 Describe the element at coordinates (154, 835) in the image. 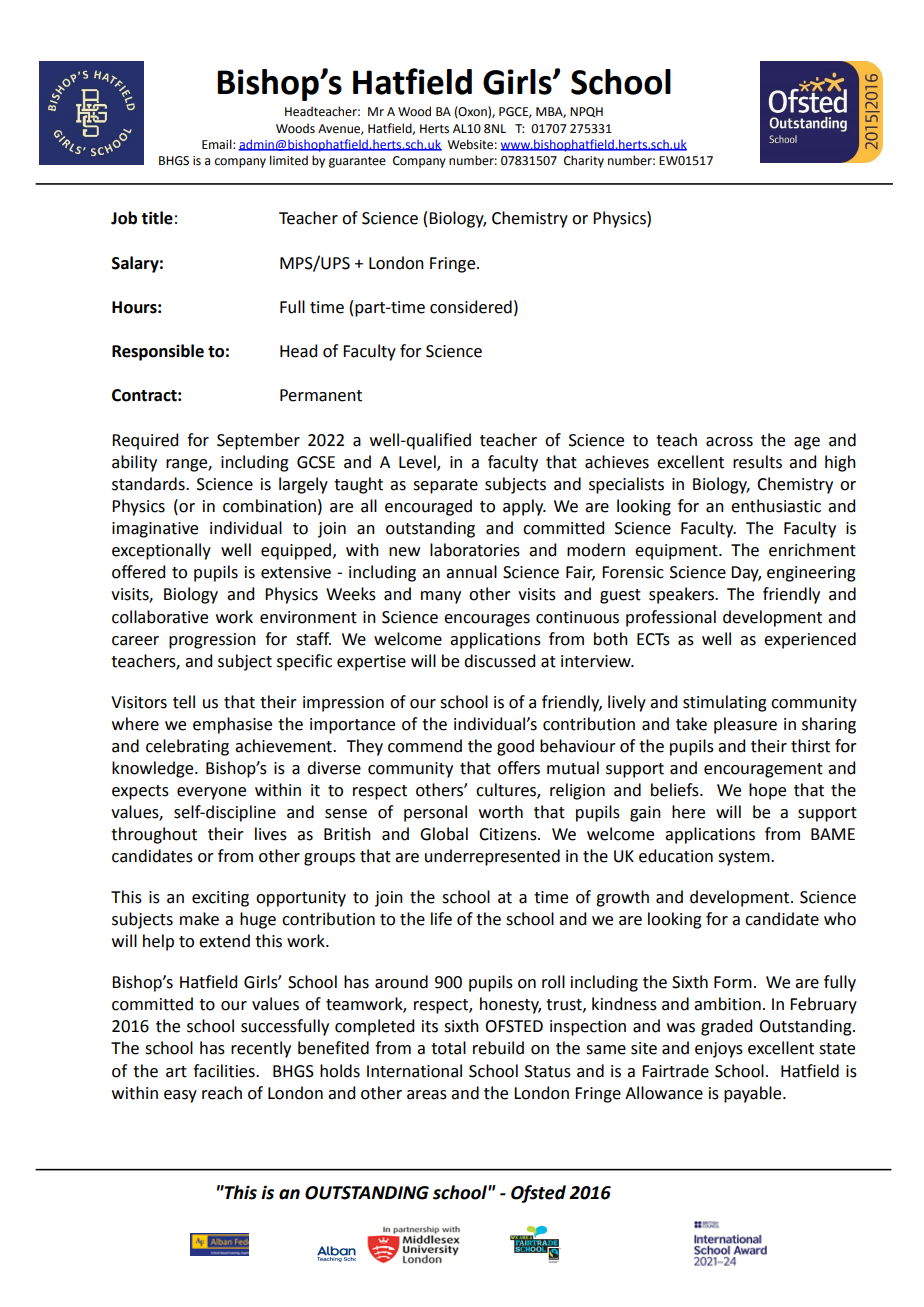

I see `throughout` at that location.
